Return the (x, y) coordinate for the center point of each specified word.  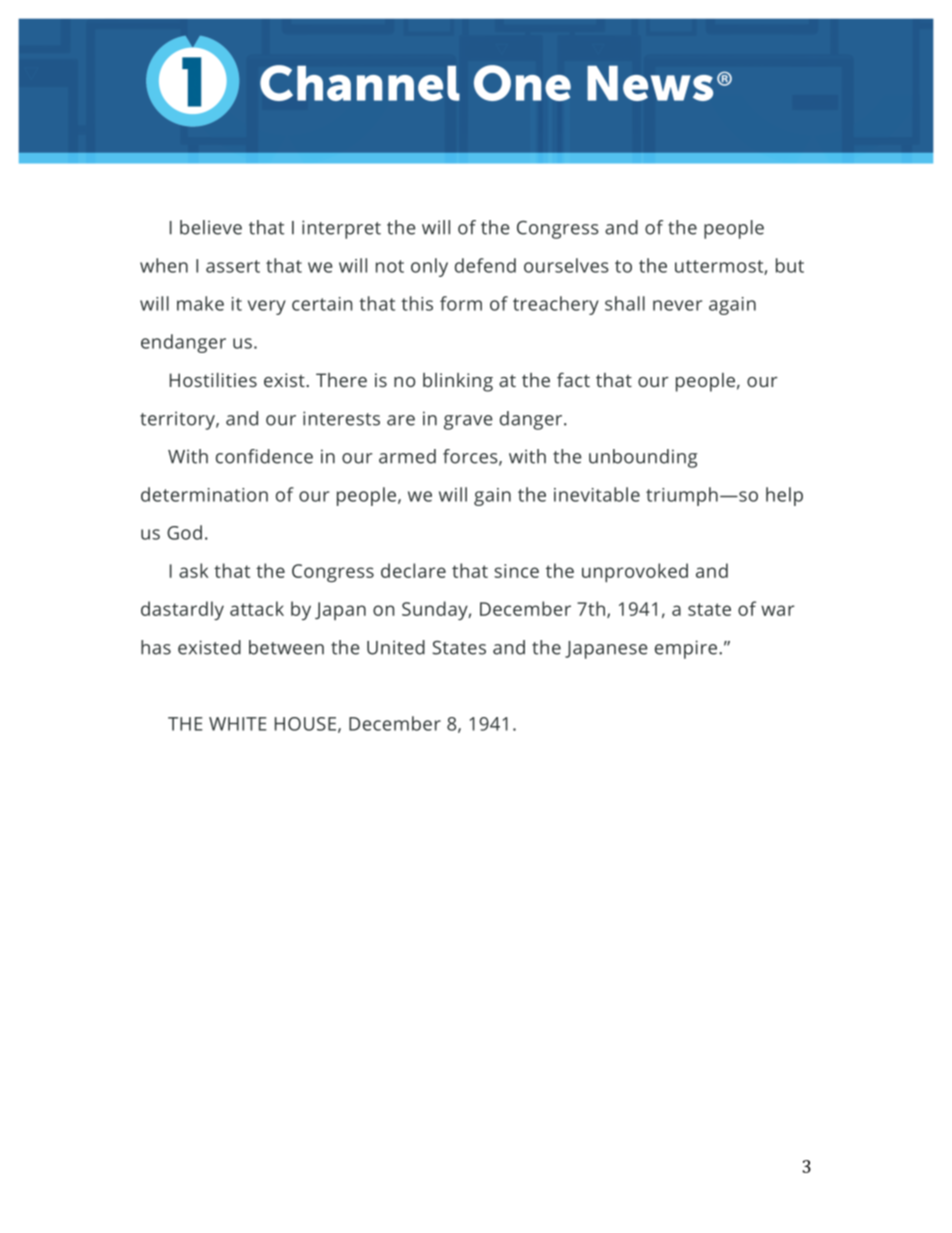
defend (485, 265)
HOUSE (305, 724)
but (790, 265)
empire (686, 649)
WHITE (238, 724)
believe (211, 227)
